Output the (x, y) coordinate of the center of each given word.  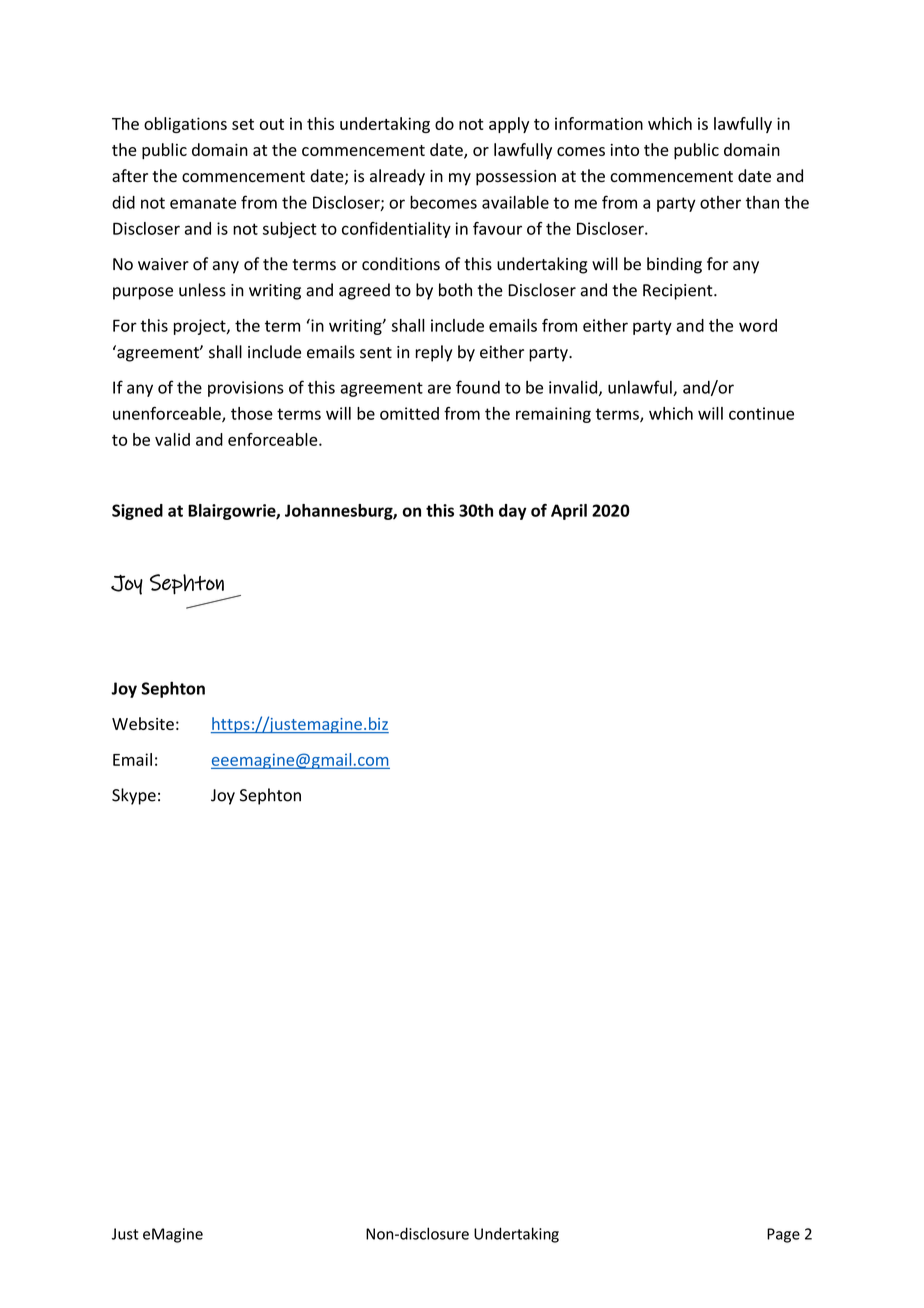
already (397, 177)
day (513, 512)
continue (761, 413)
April (569, 512)
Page (783, 1235)
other (720, 202)
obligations (185, 125)
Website (143, 723)
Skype (134, 796)
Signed (137, 512)
